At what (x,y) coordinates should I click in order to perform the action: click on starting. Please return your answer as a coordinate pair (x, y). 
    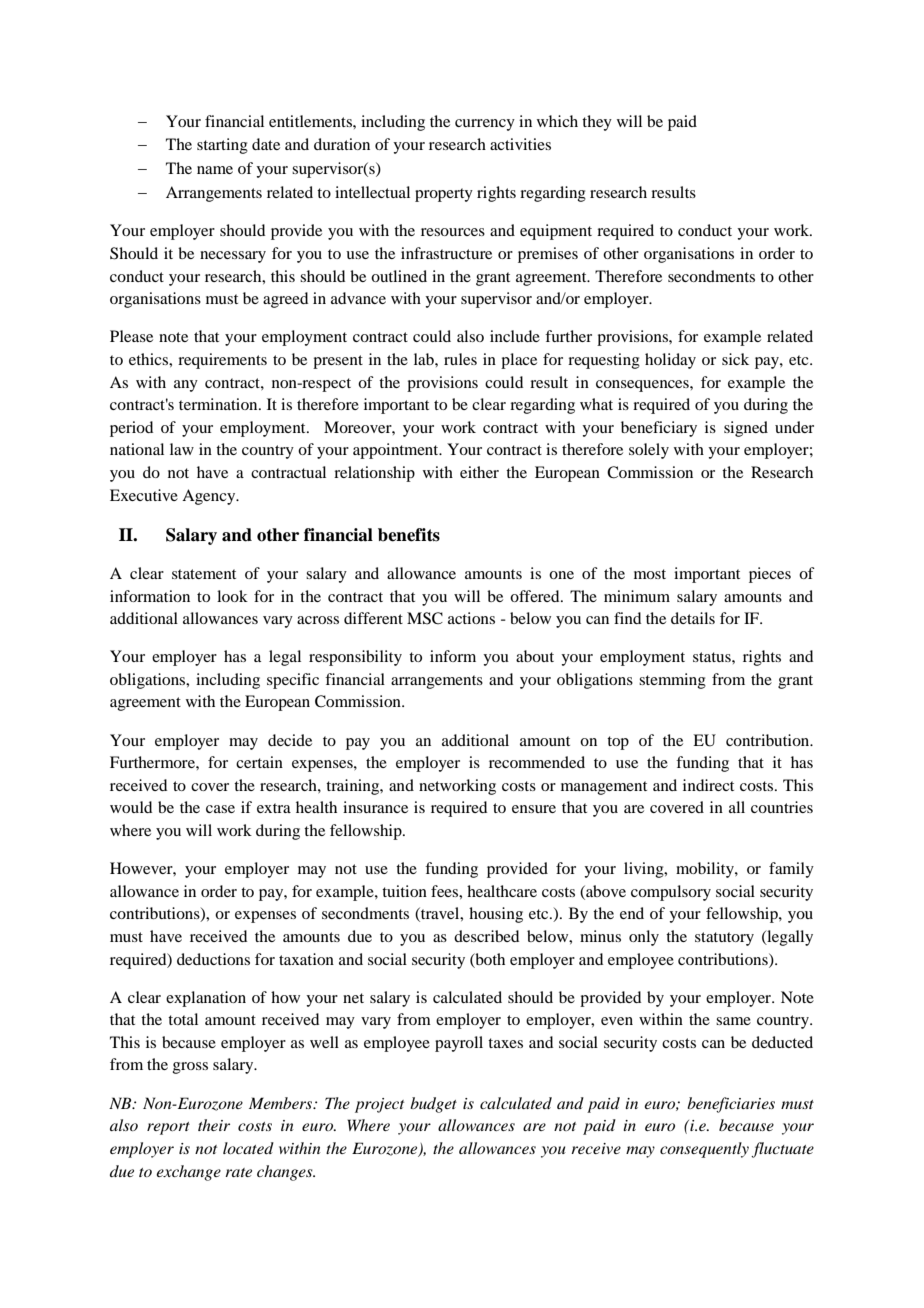
    Looking at the image, I should click on (222, 146).
